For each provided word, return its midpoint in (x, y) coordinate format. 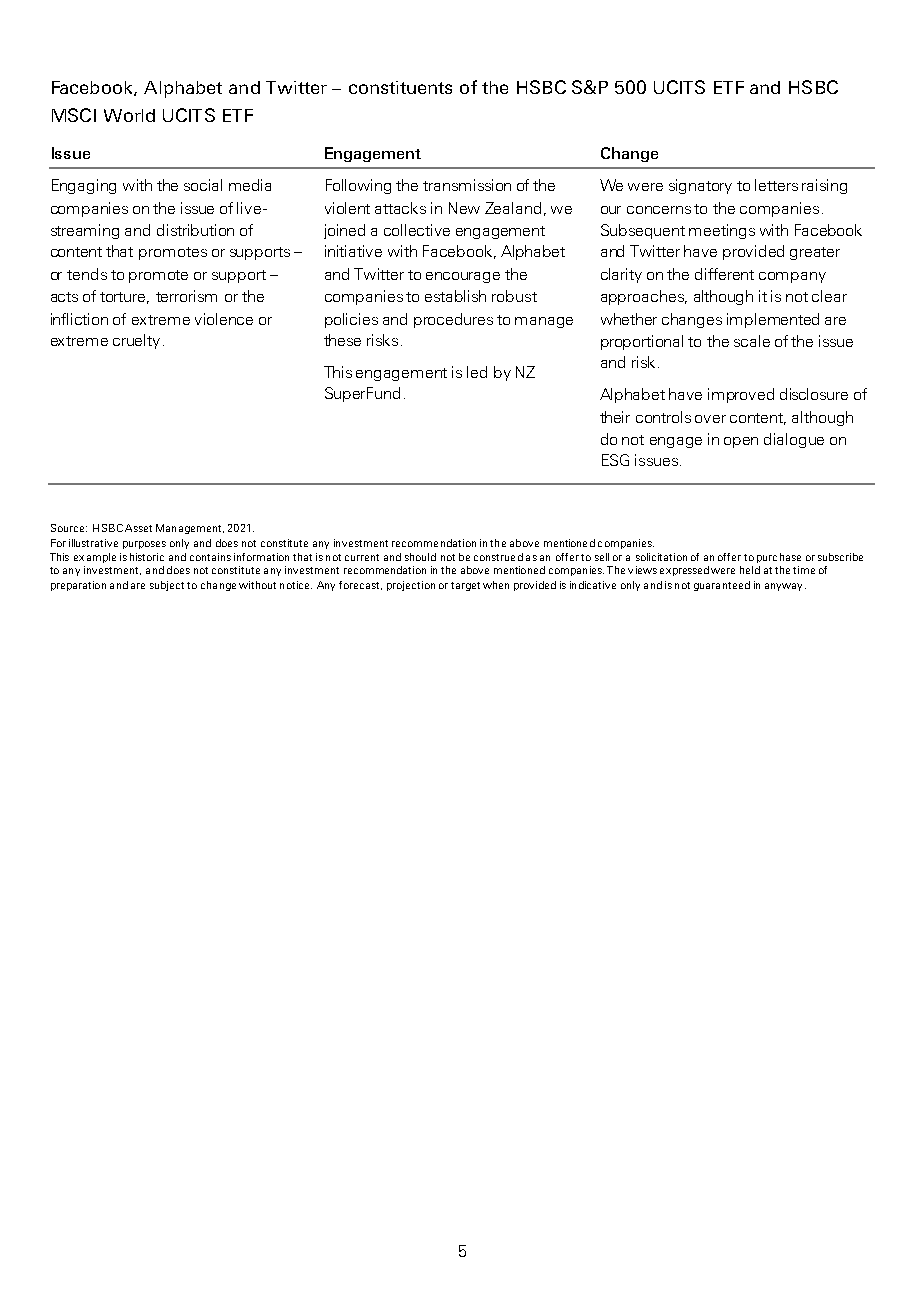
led (477, 372)
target (465, 586)
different (724, 274)
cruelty (136, 341)
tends (87, 274)
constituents (400, 87)
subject (167, 586)
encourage (463, 277)
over (710, 419)
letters (776, 185)
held (750, 570)
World (129, 115)
